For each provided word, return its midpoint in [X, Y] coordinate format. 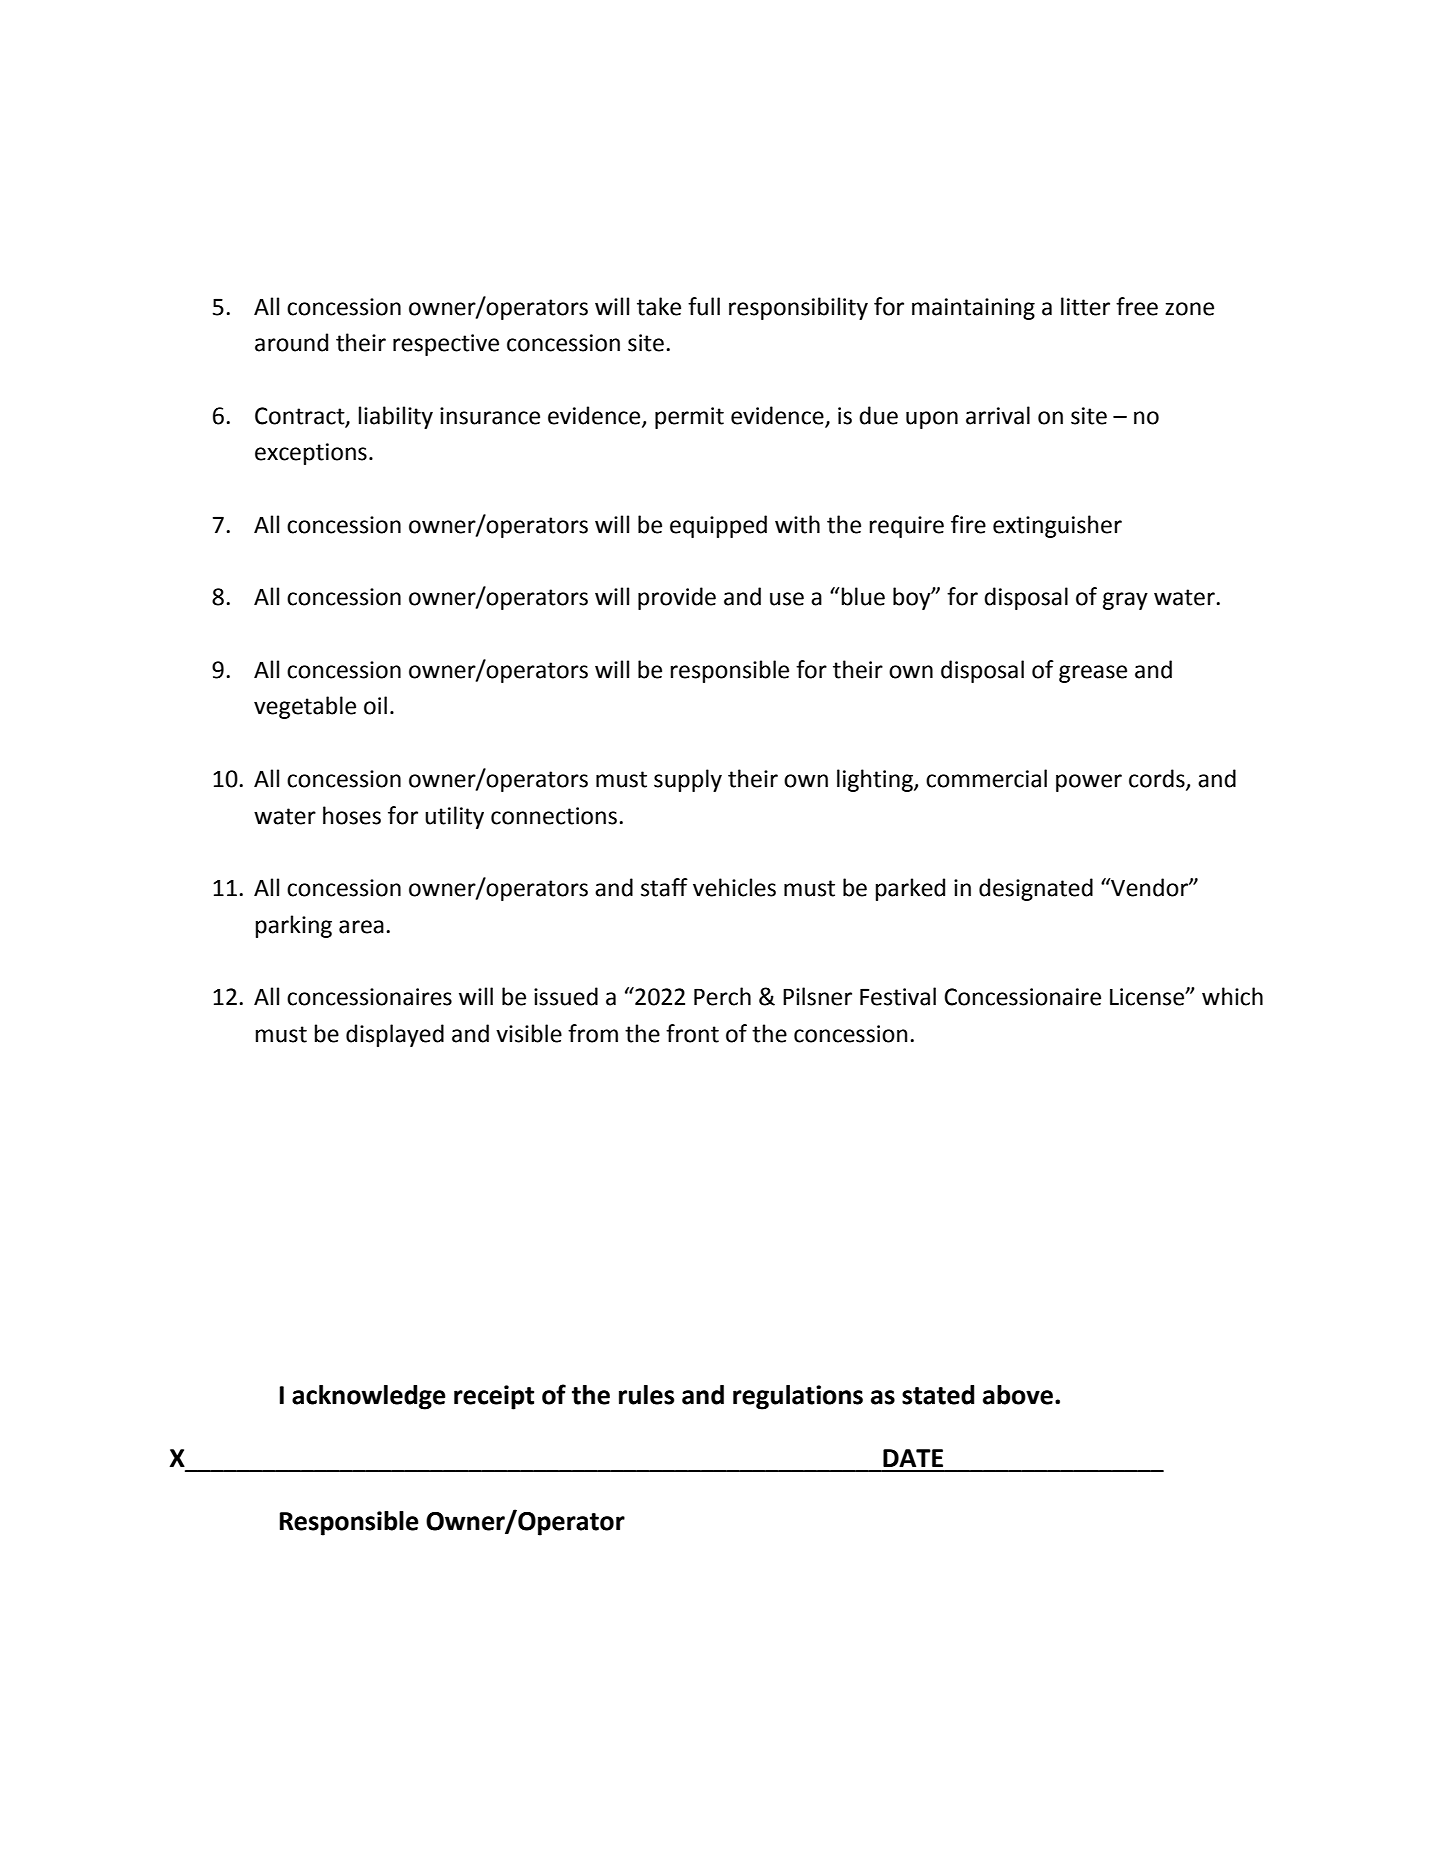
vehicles [734, 887]
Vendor [1149, 887]
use [787, 599]
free [1137, 306]
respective [446, 345]
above [1018, 1395]
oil [375, 705]
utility [454, 817]
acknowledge [369, 1397]
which [1232, 996]
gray [1125, 601]
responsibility [798, 308]
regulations [798, 1397]
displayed [395, 1035]
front [692, 1033]
